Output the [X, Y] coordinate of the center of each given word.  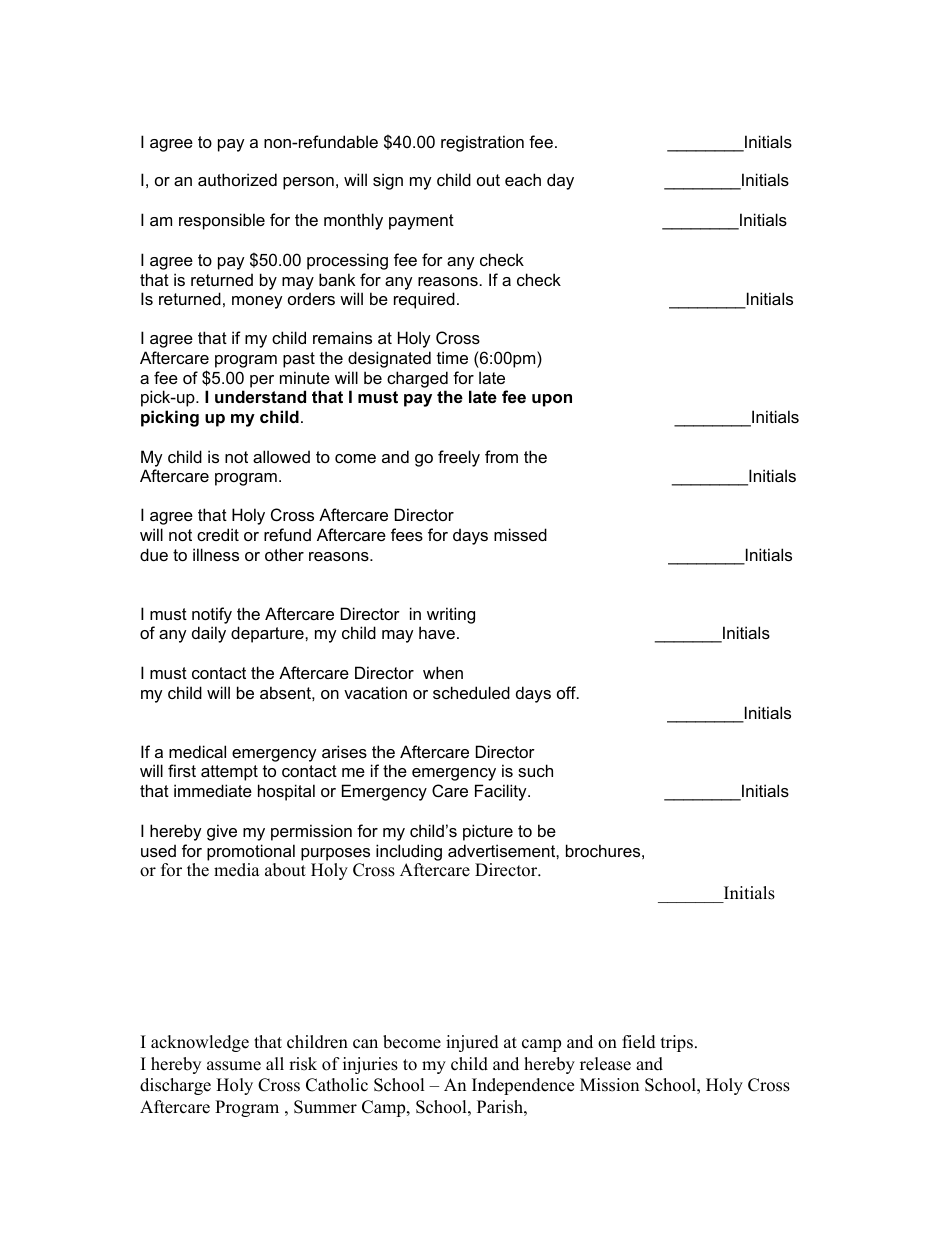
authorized [237, 179]
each [523, 179]
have [437, 632]
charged [417, 379]
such [535, 770]
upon [552, 400]
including [409, 852]
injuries [370, 1065]
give [222, 832]
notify [212, 615]
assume [234, 1066]
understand [260, 396]
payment [421, 222]
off [567, 692]
